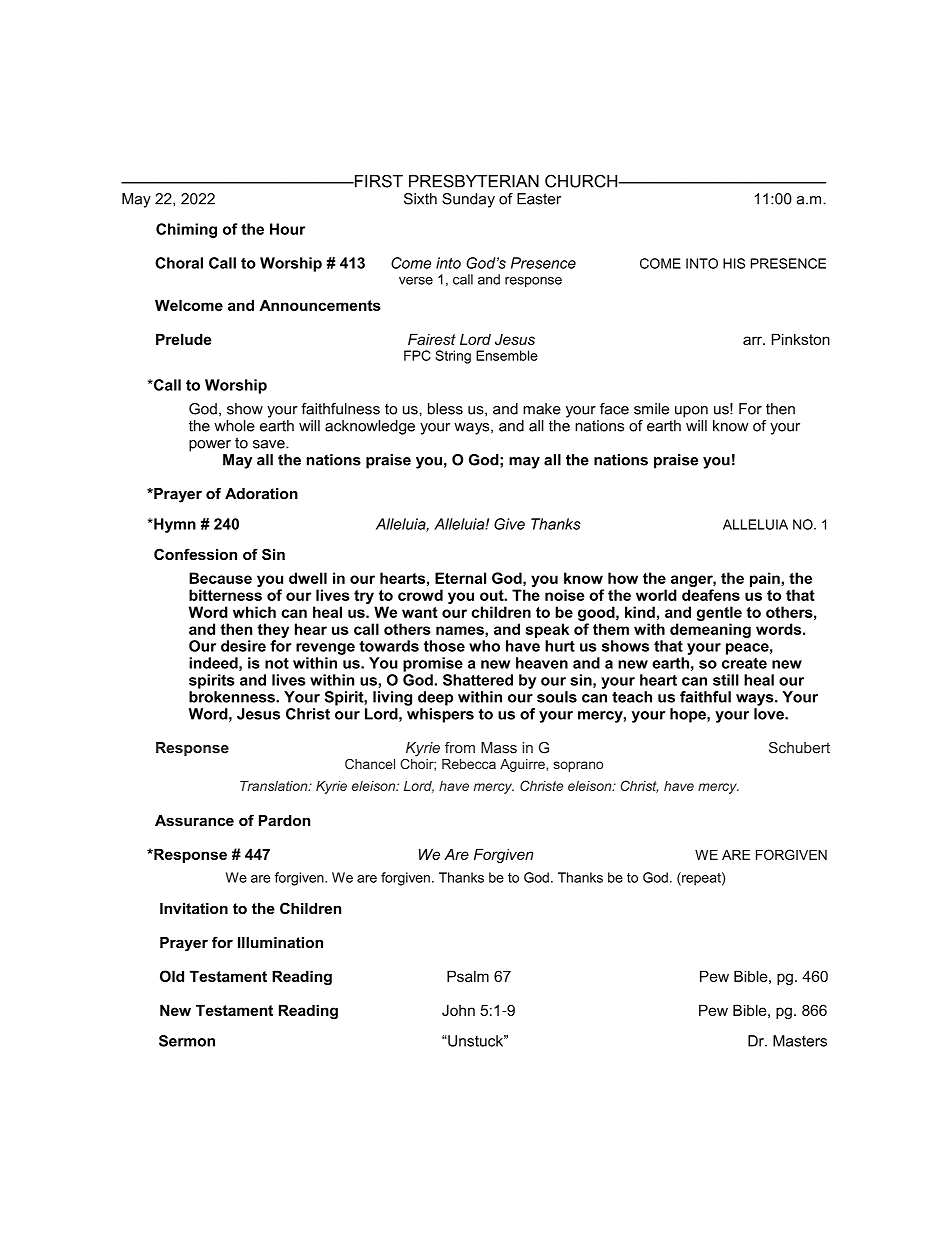  Describe the element at coordinates (499, 748) in the screenshot. I see `Mass` at that location.
